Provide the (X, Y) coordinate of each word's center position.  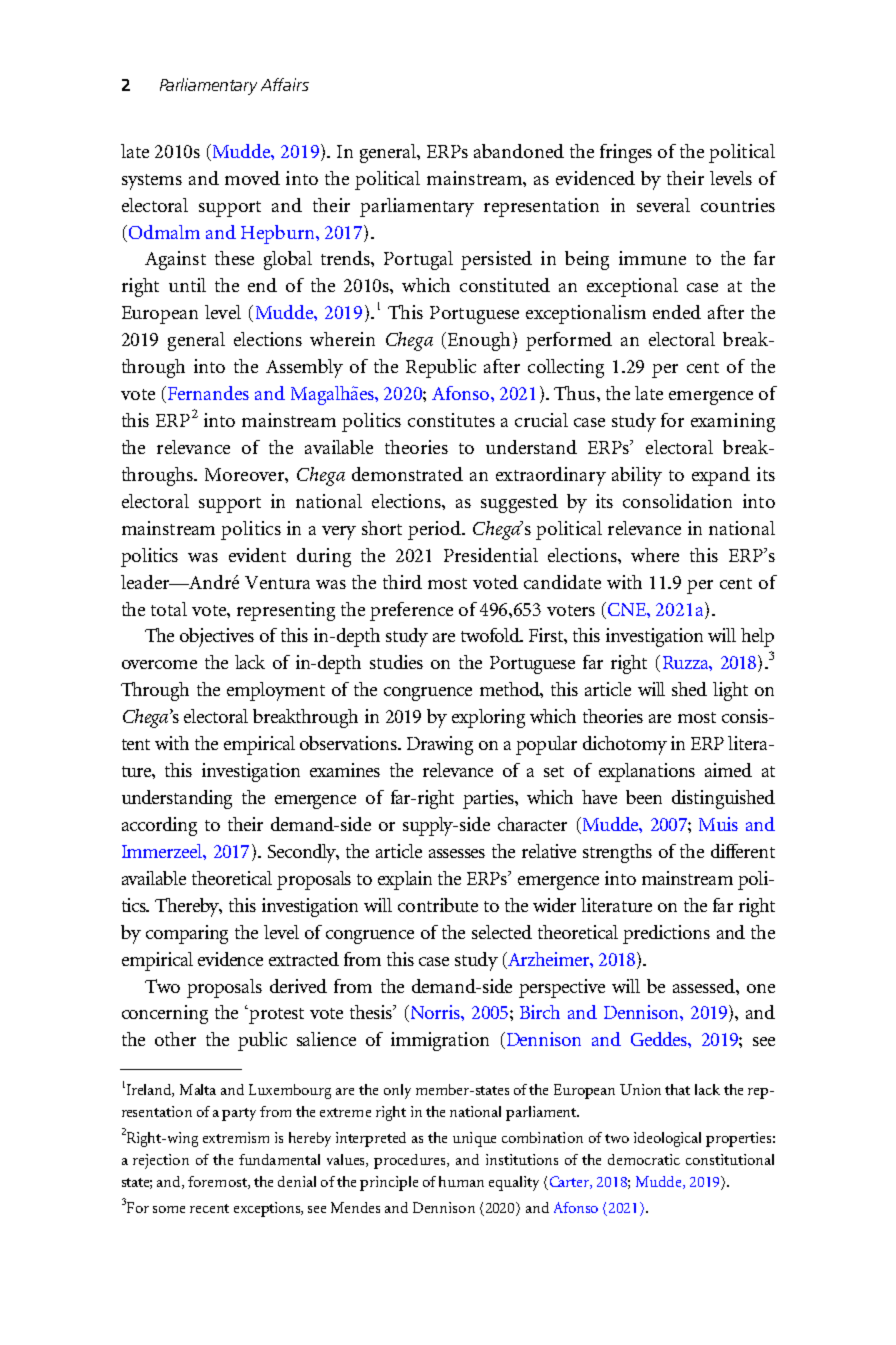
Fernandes (208, 393)
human (461, 1181)
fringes (626, 153)
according (159, 826)
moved (252, 178)
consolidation (677, 501)
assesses (457, 853)
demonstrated (407, 474)
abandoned (519, 151)
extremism (236, 1137)
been (644, 797)
